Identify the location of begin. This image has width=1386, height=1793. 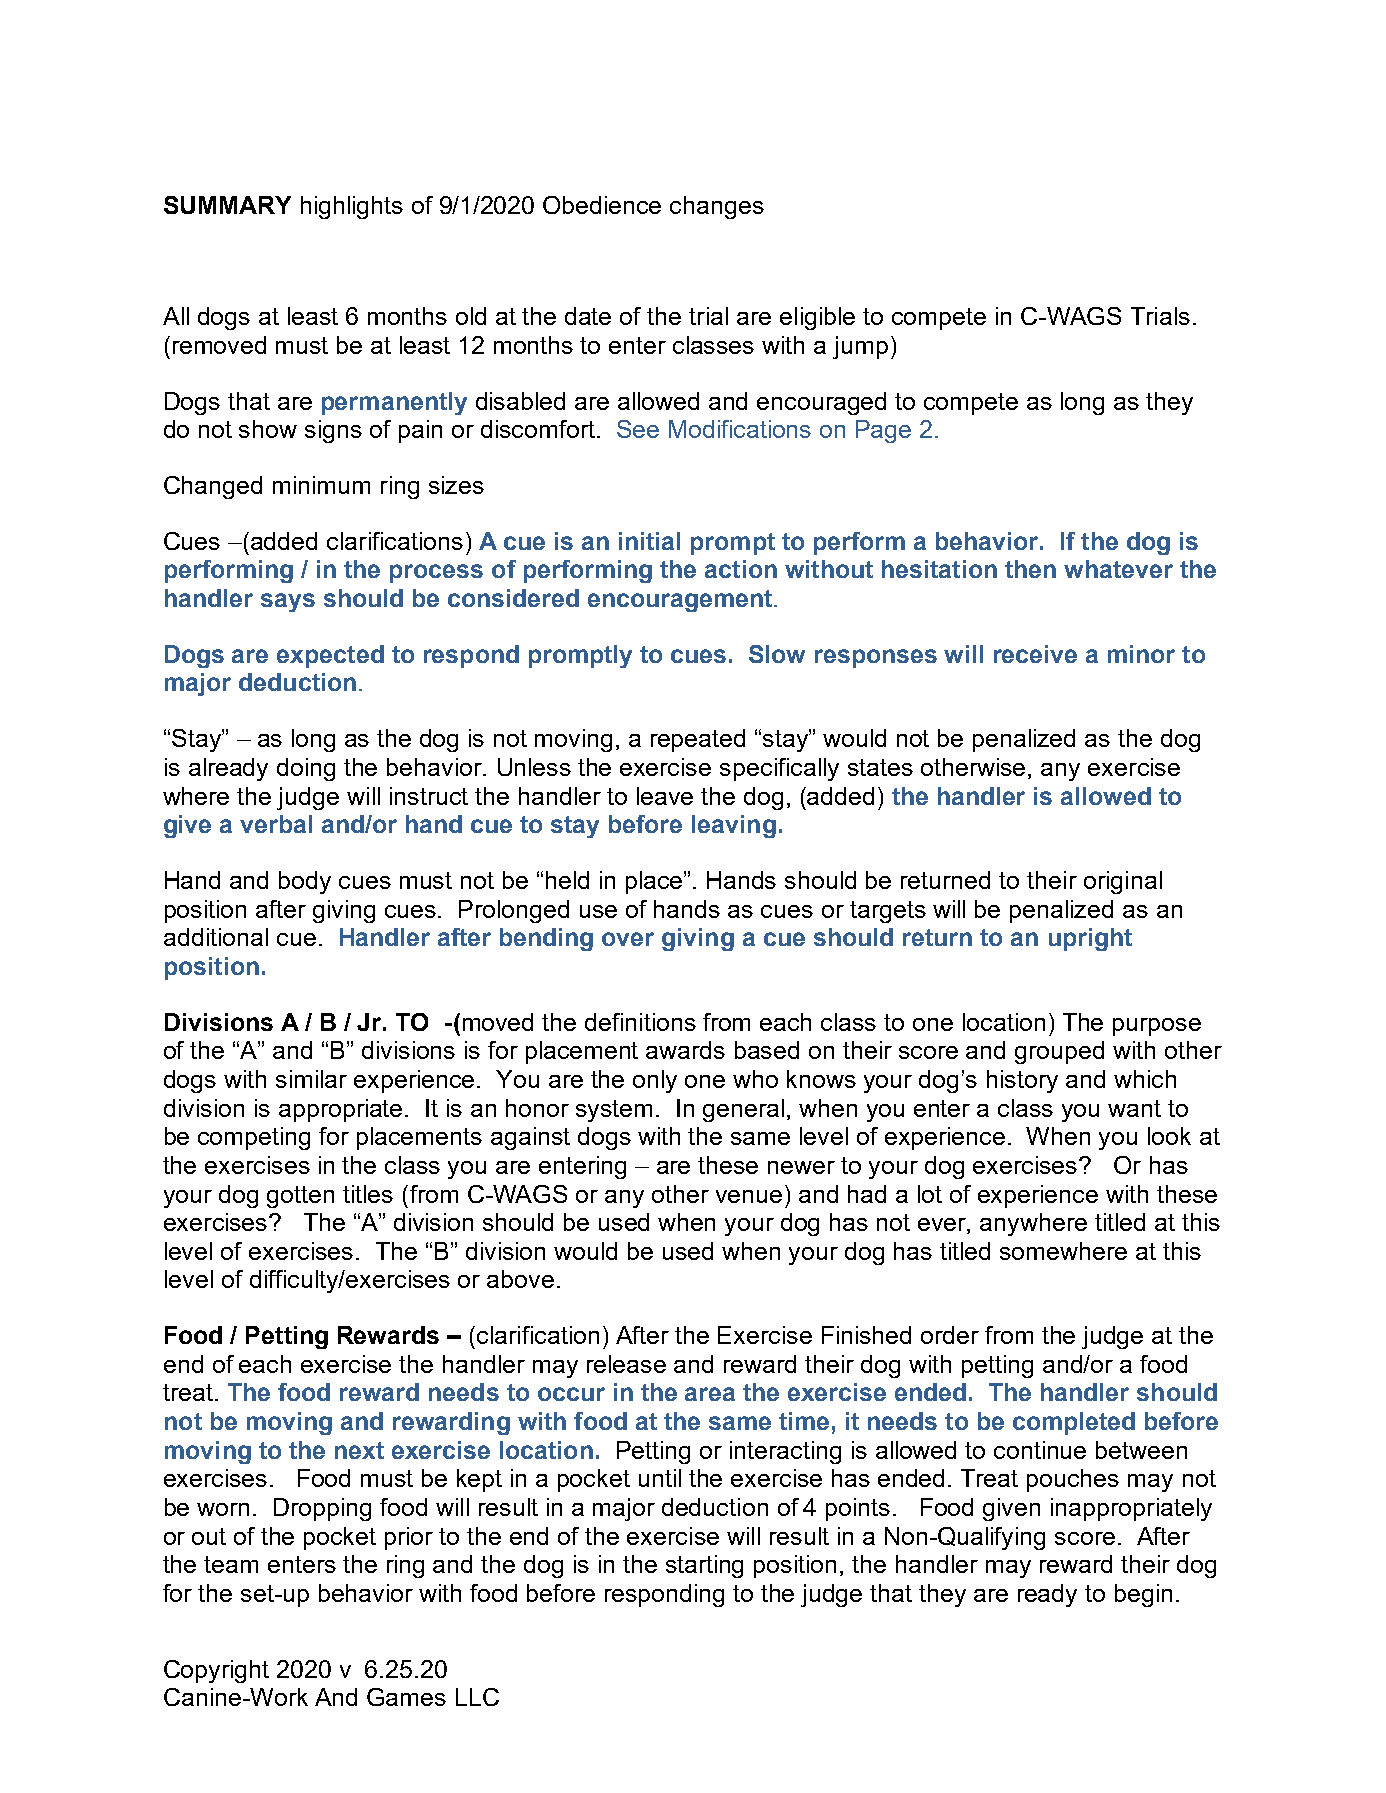
(1143, 1595).
